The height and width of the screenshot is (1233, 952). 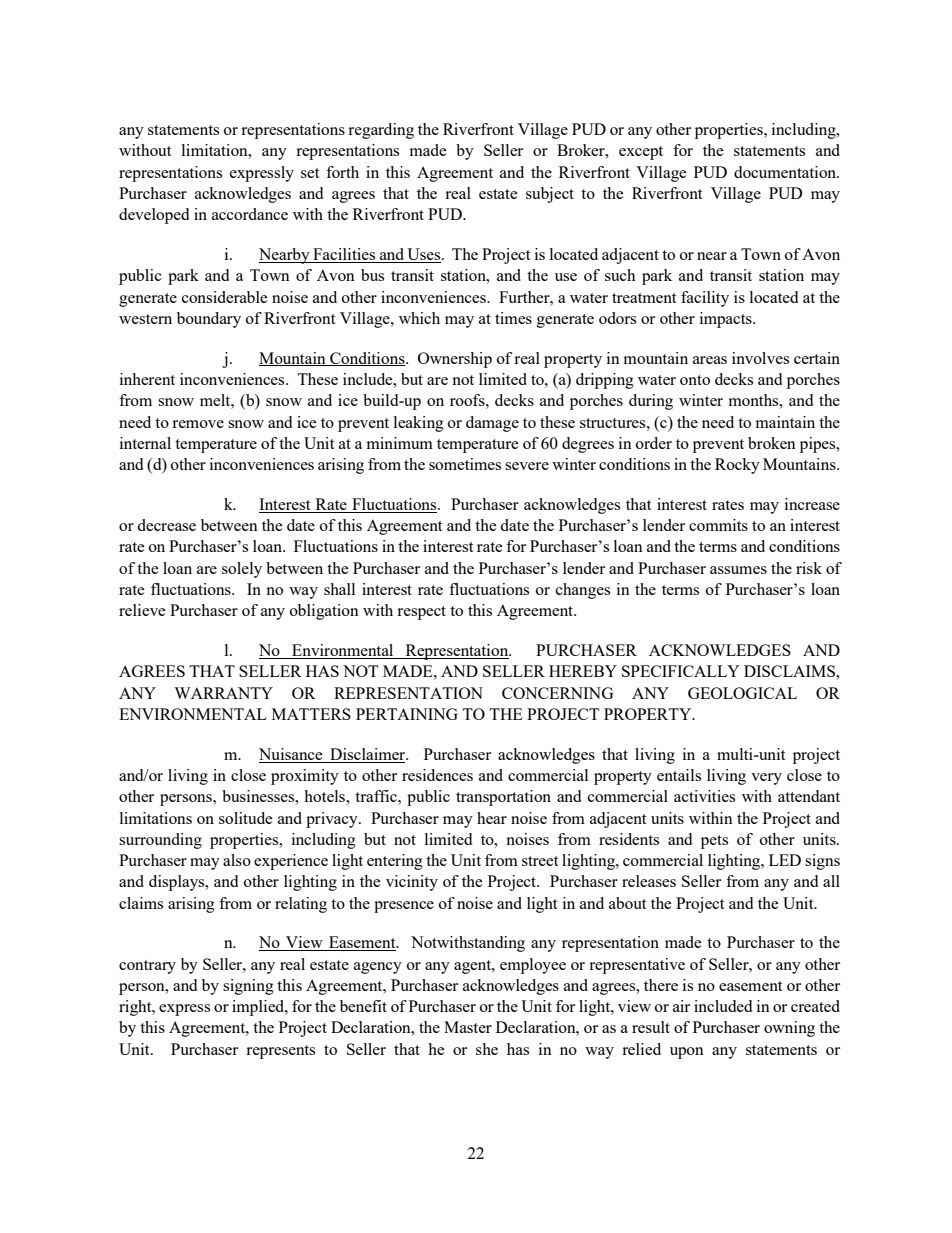 I want to click on signing, so click(x=248, y=987).
